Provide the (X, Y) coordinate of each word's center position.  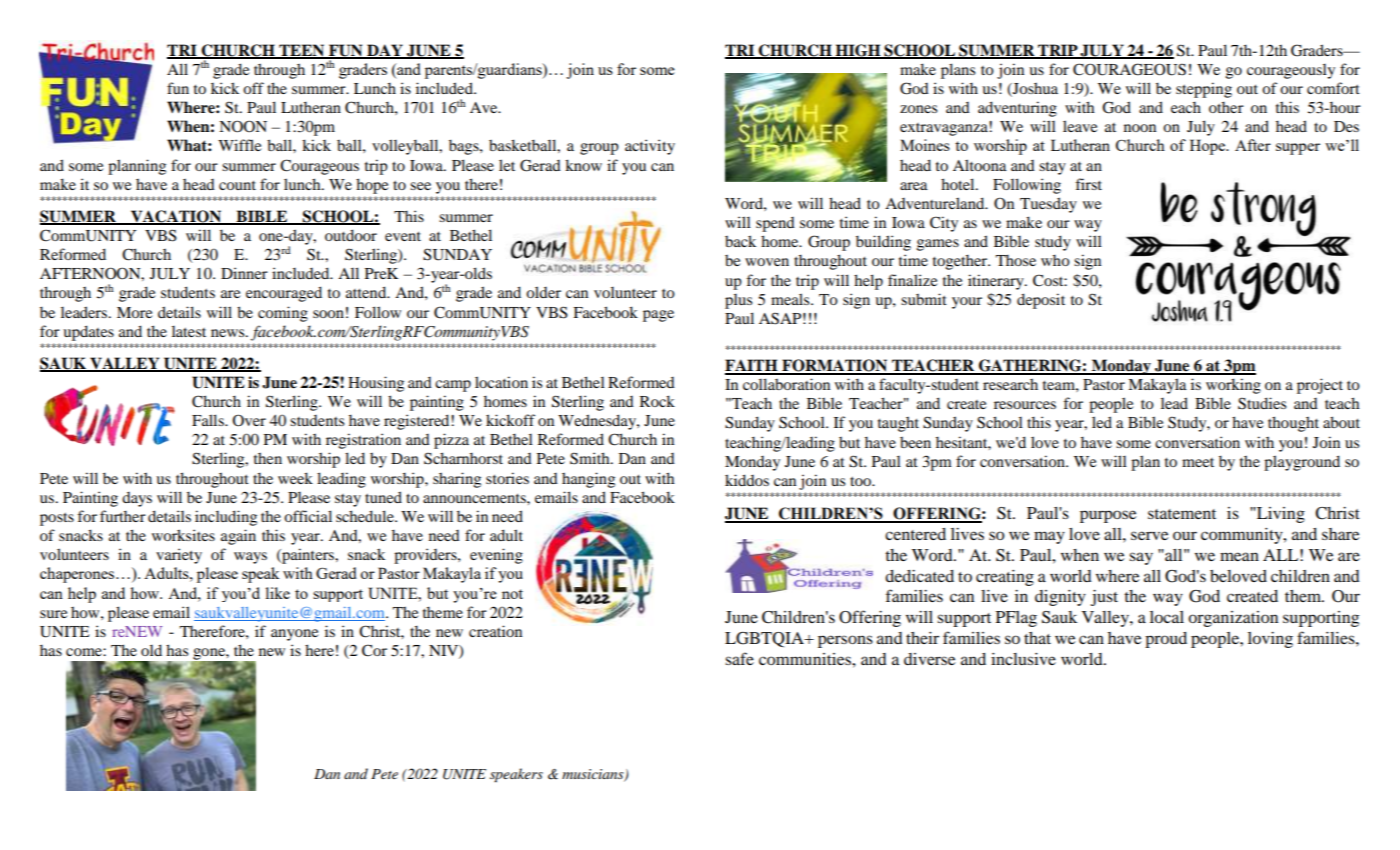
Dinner (244, 273)
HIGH (858, 51)
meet (1198, 462)
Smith (591, 458)
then (268, 458)
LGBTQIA (765, 639)
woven (767, 262)
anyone (294, 635)
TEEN (302, 51)
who (1055, 260)
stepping (1204, 90)
